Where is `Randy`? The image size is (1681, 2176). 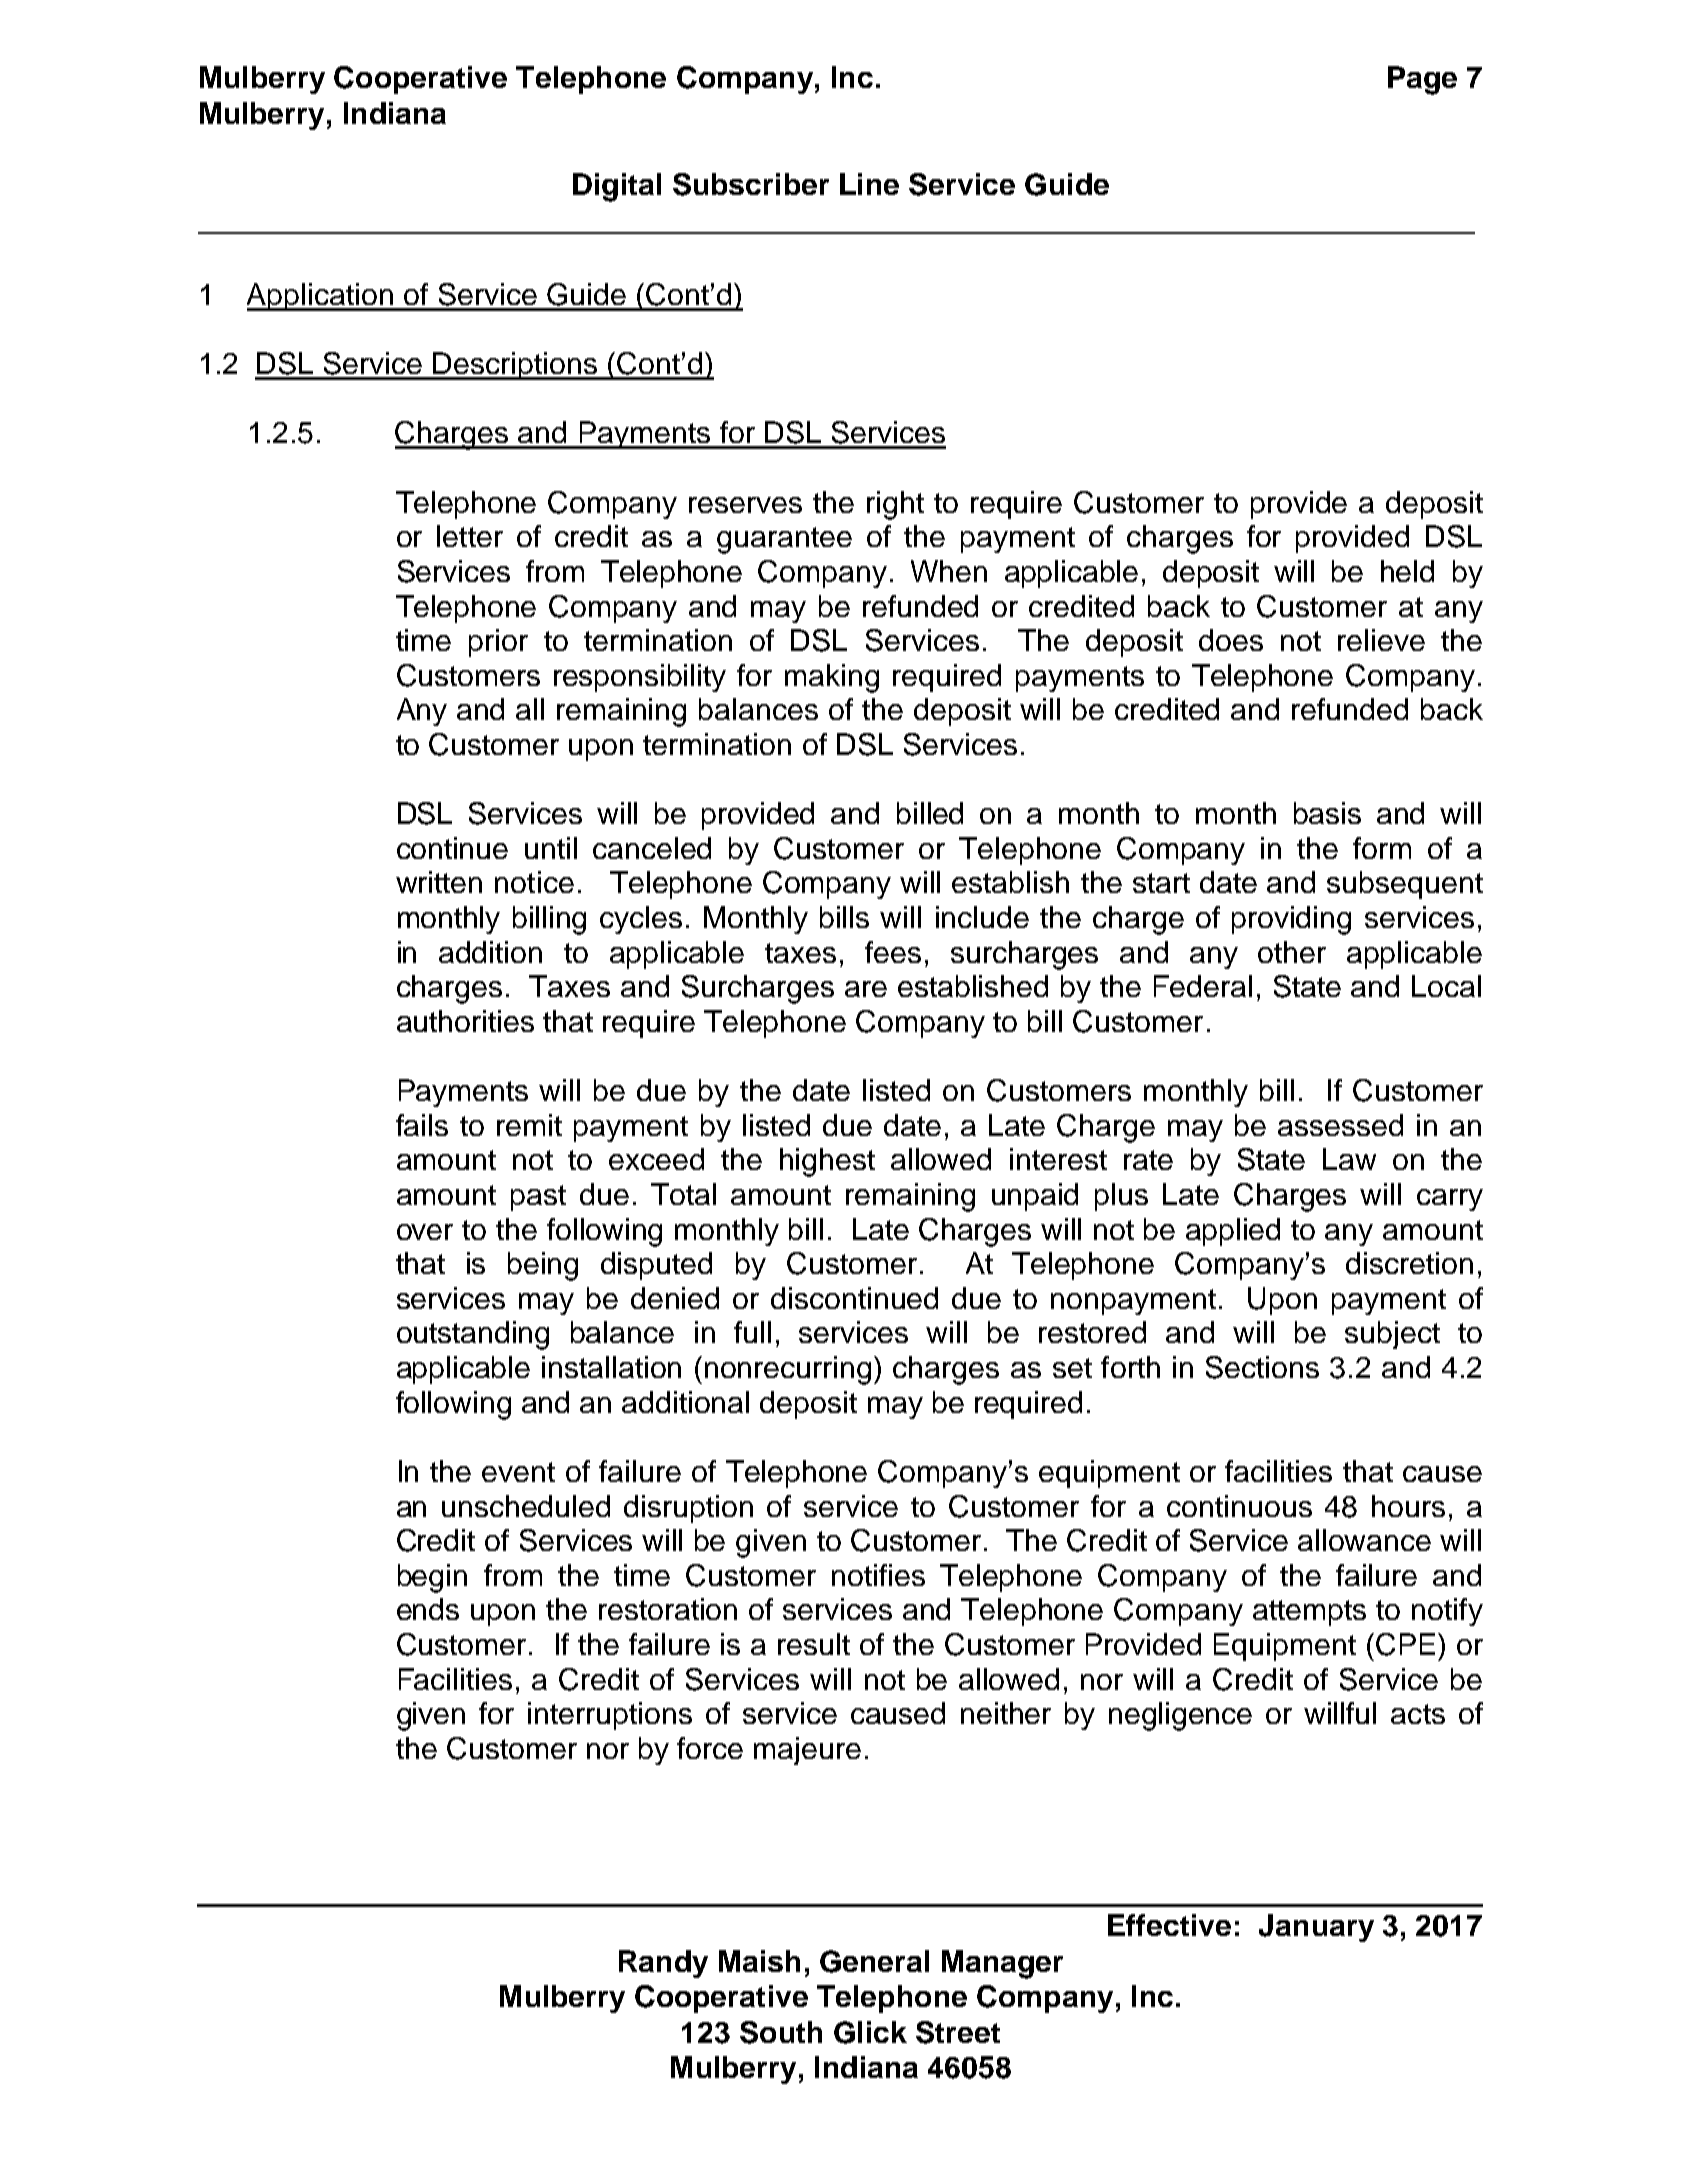
Randy is located at coordinates (663, 1964).
